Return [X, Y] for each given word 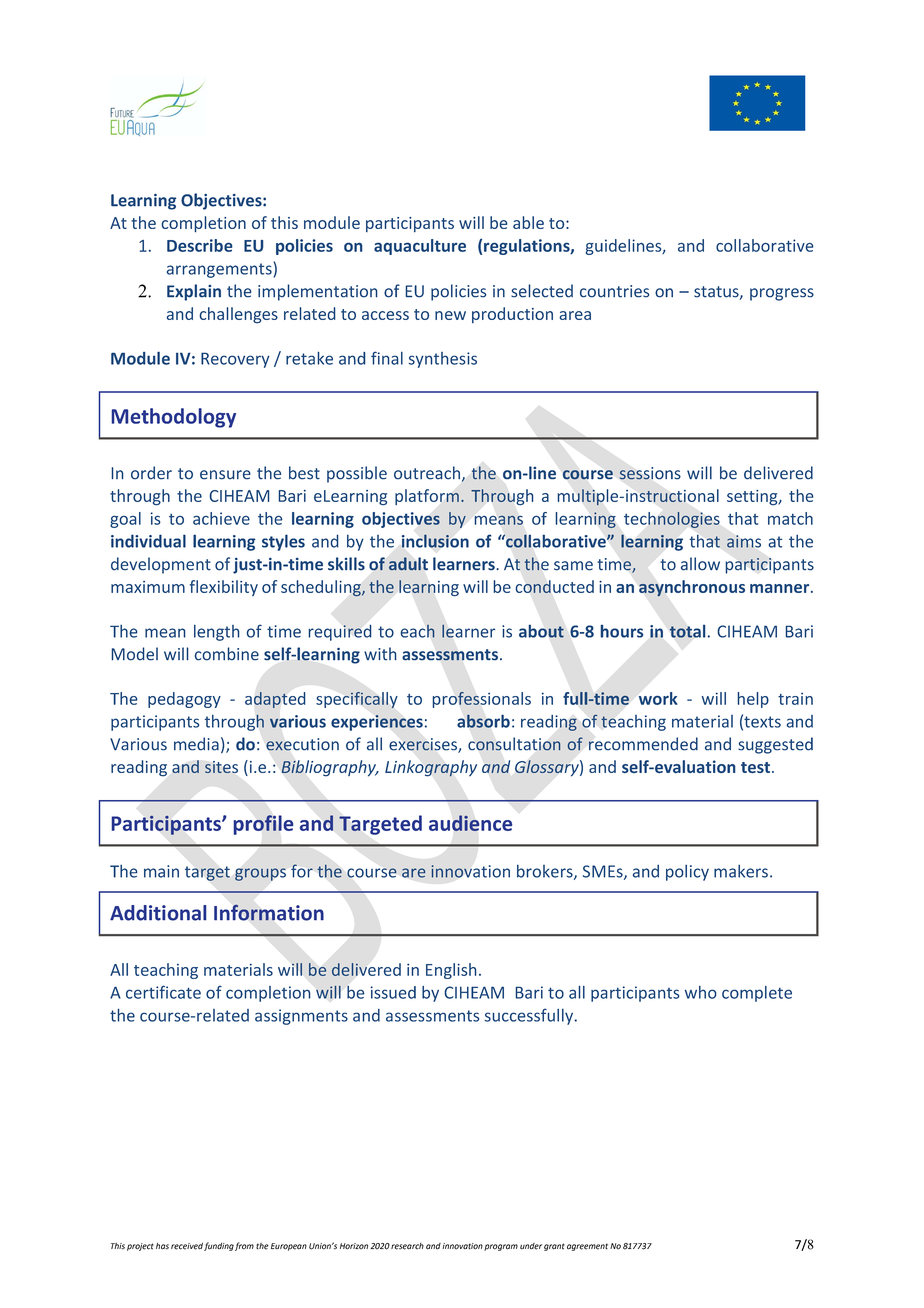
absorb [483, 721]
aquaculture [420, 247]
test [755, 767]
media [196, 744]
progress [782, 294]
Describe [199, 245]
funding [219, 1246]
